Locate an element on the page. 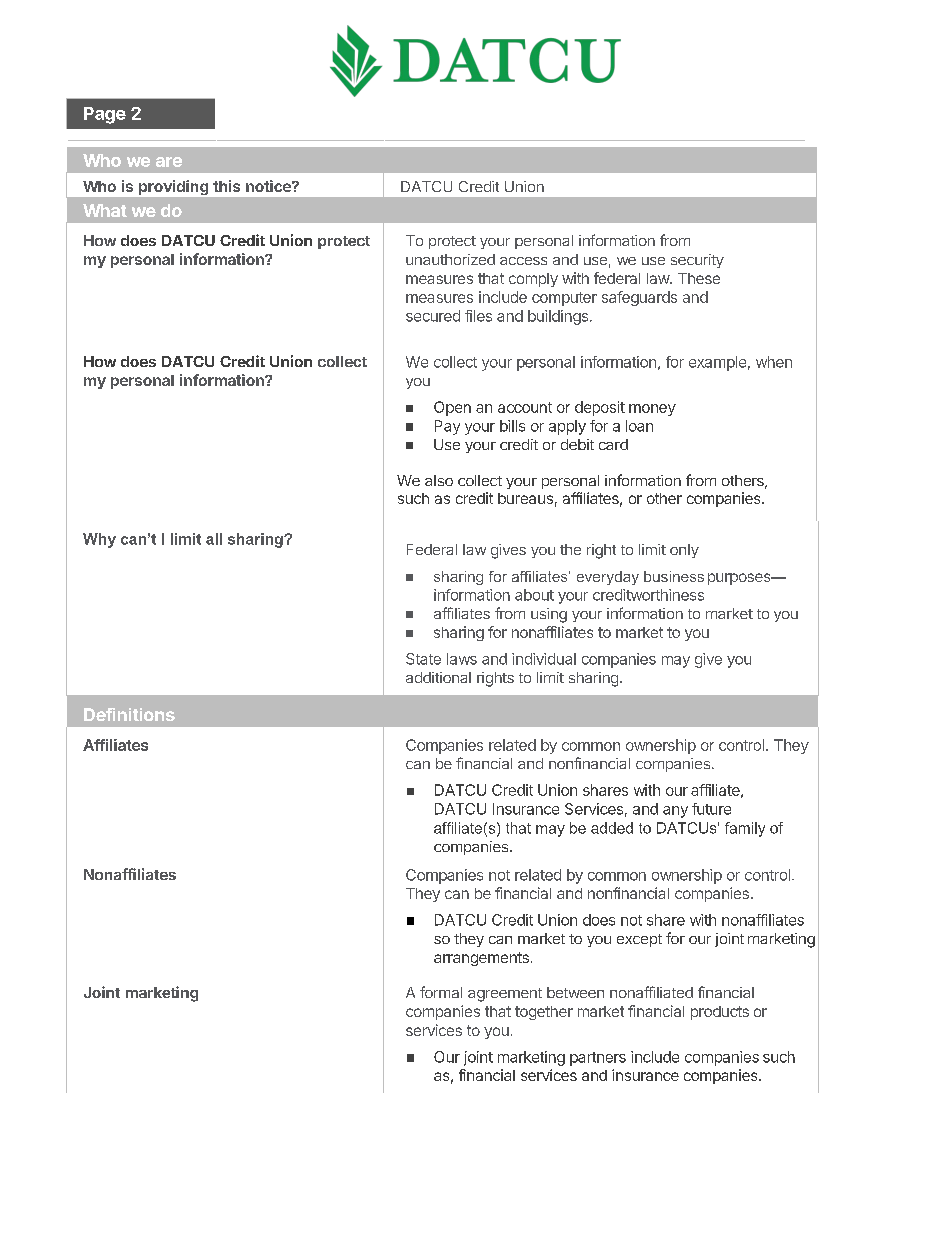  about is located at coordinates (534, 595).
